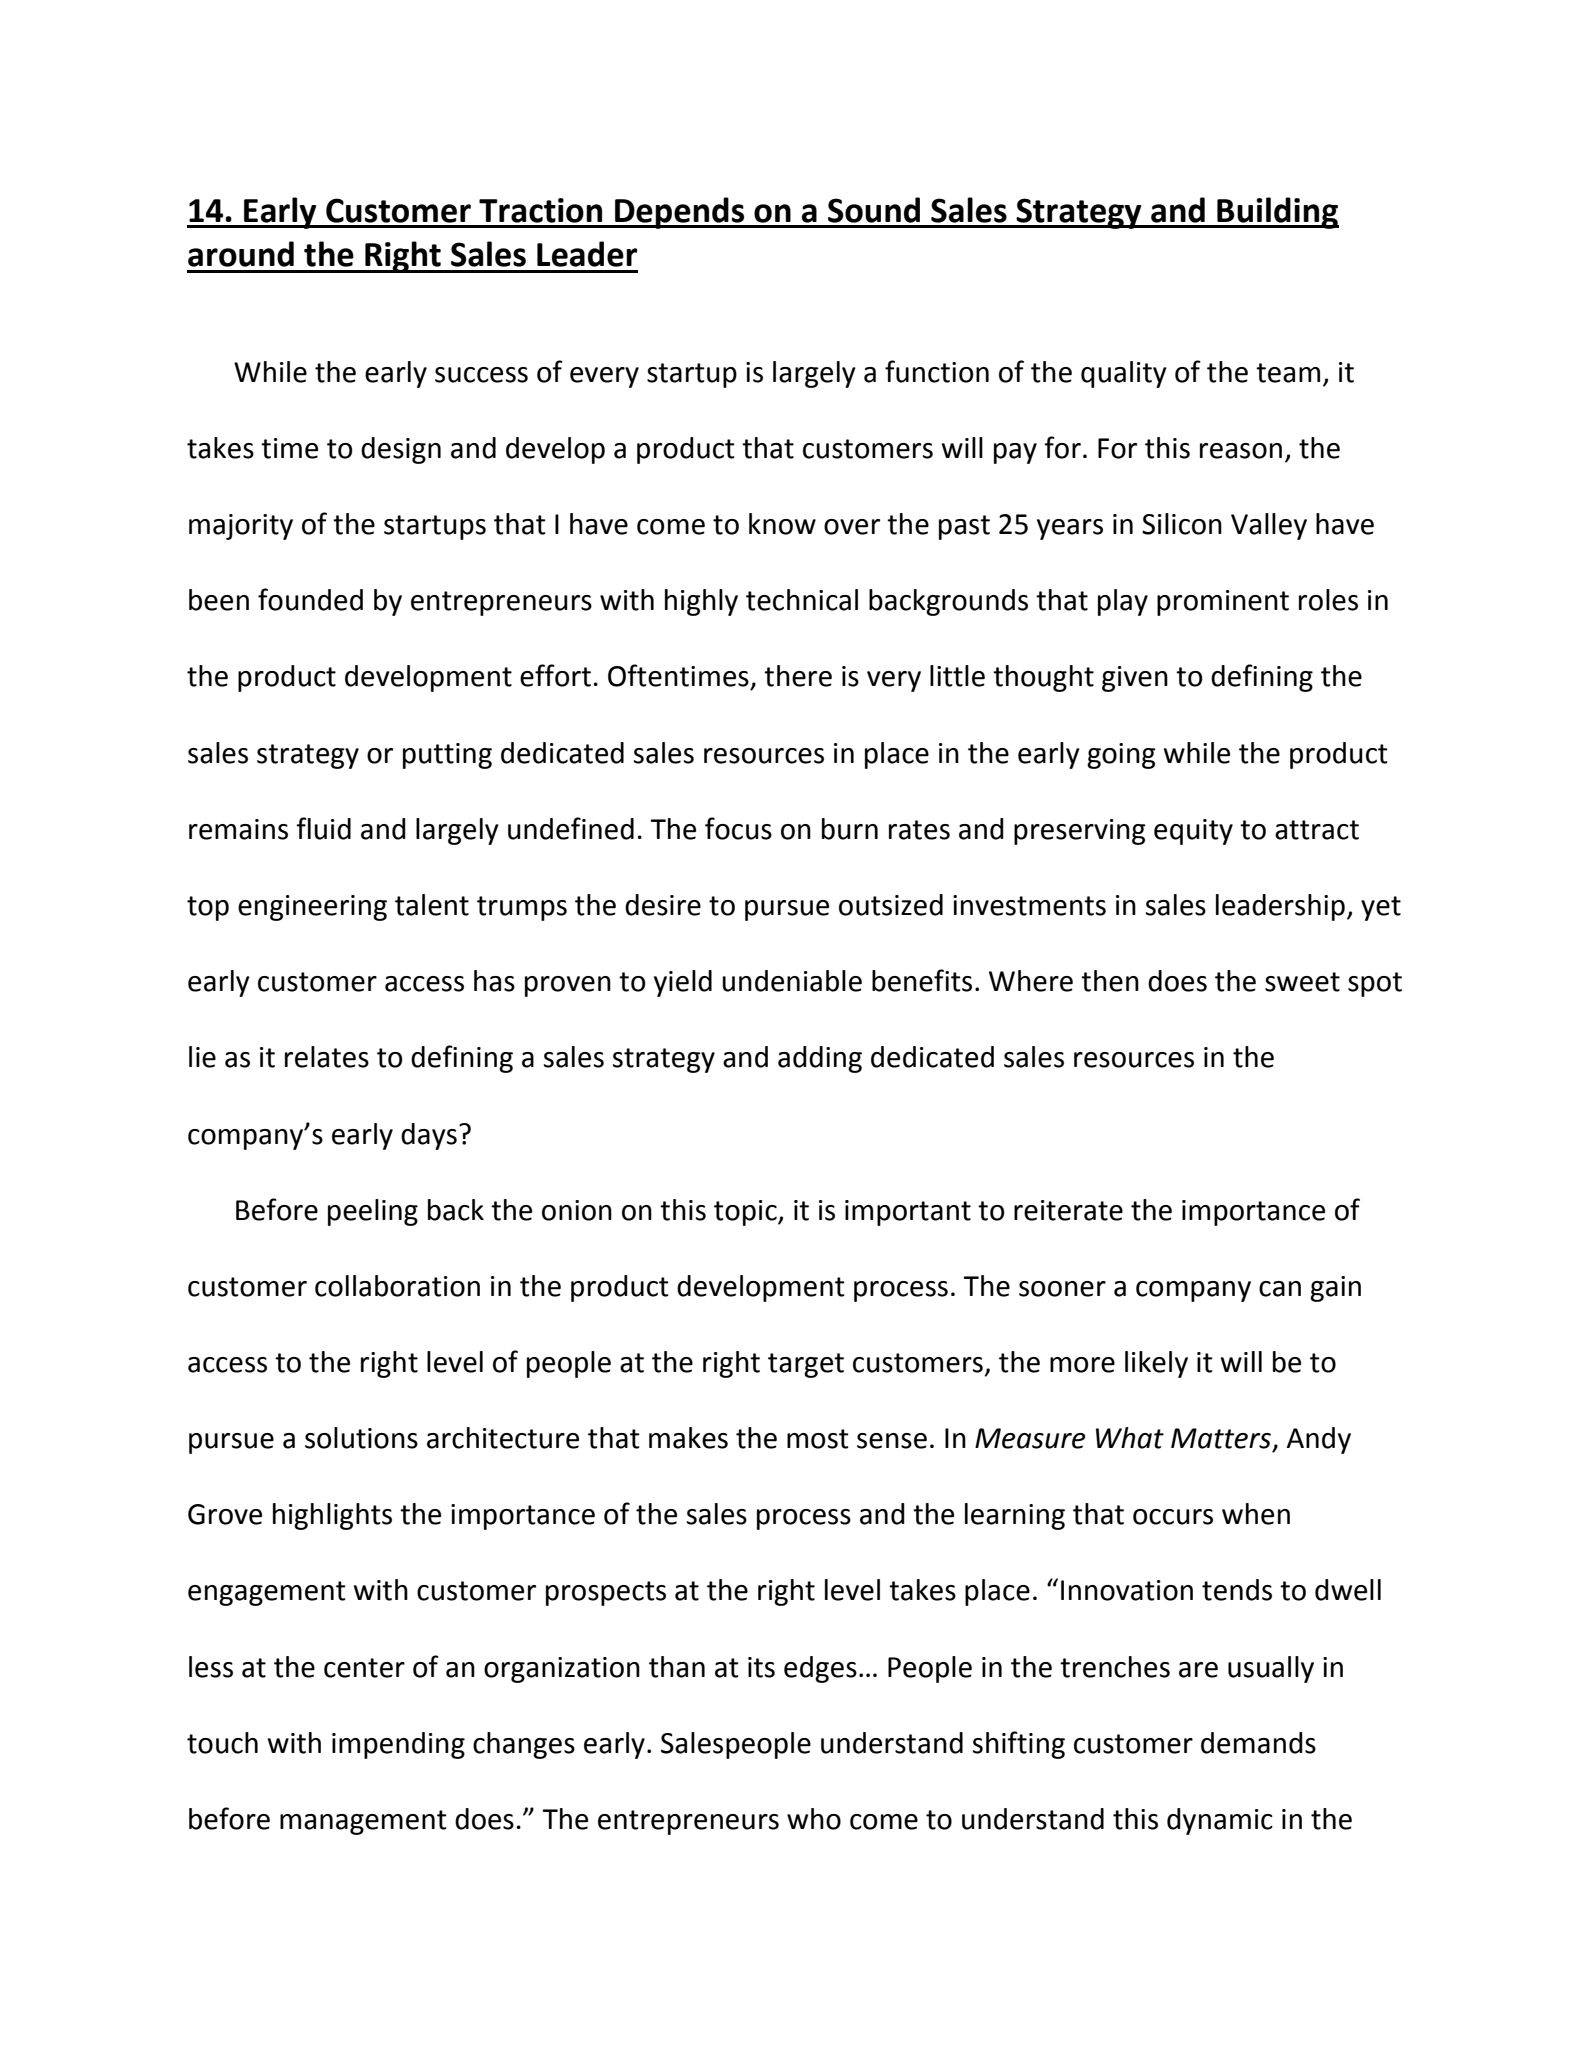 The image size is (1591, 2059). What do you see at coordinates (874, 210) in the page?
I see `Sound` at bounding box center [874, 210].
